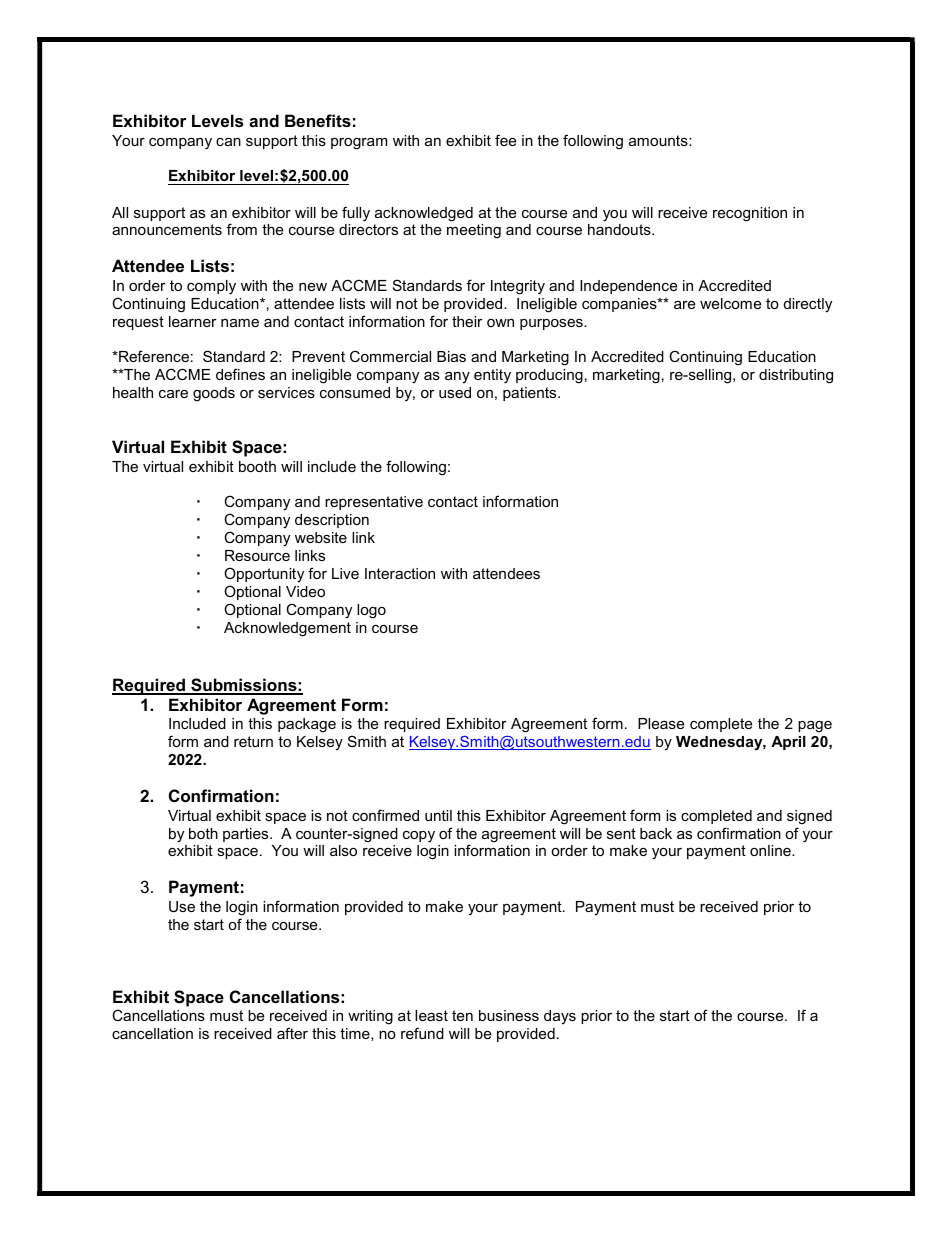 The width and height of the page is (952, 1233). I want to click on Benefits, so click(318, 120).
